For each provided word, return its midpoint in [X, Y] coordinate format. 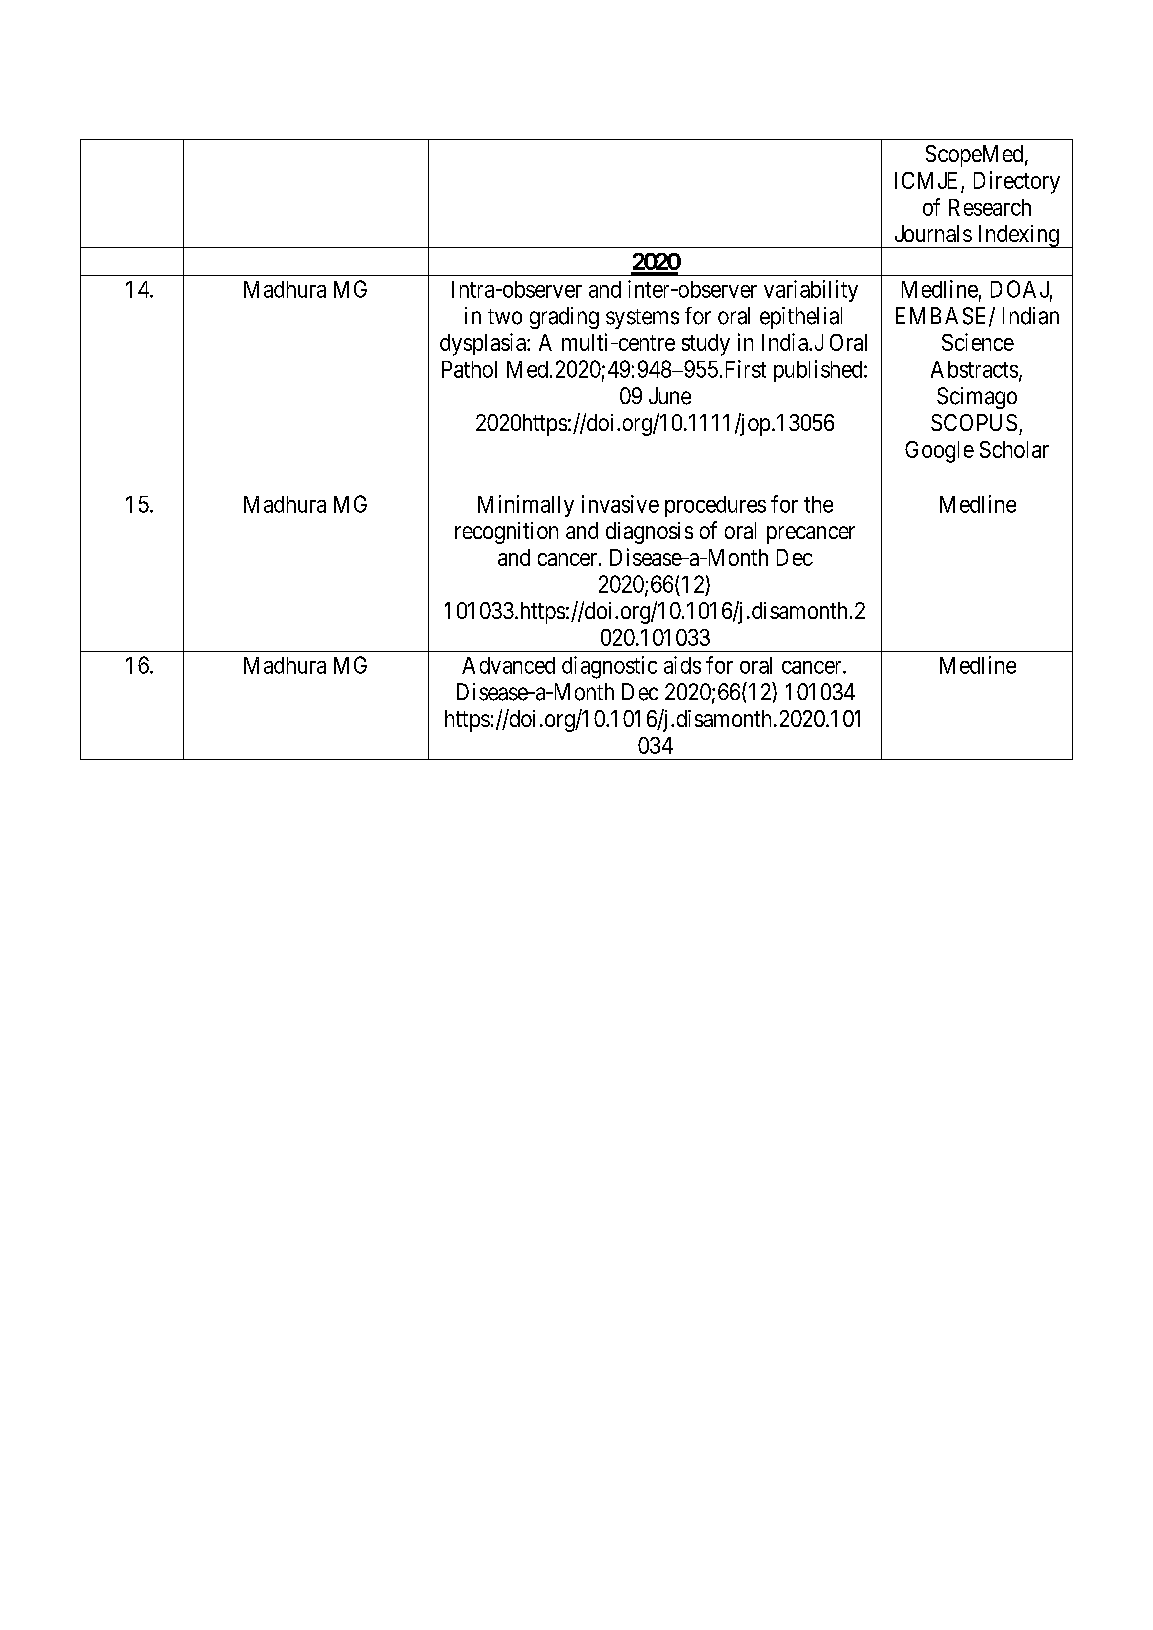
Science [978, 342]
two [505, 317]
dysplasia [484, 344]
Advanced [508, 665]
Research [990, 207]
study [706, 345]
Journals [933, 233]
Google [939, 452]
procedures [715, 506]
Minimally [526, 506]
